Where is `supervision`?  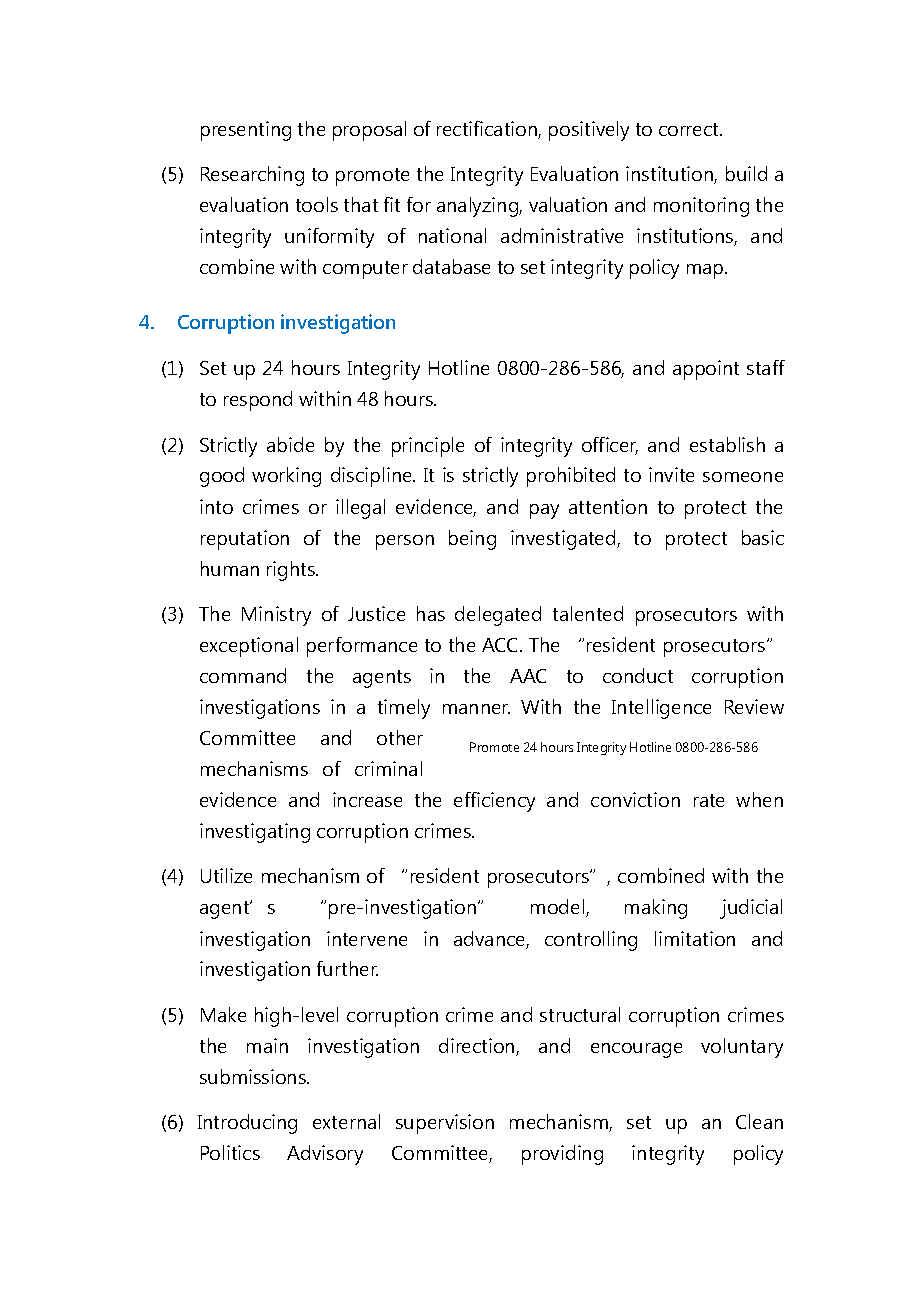 supervision is located at coordinates (445, 1124).
